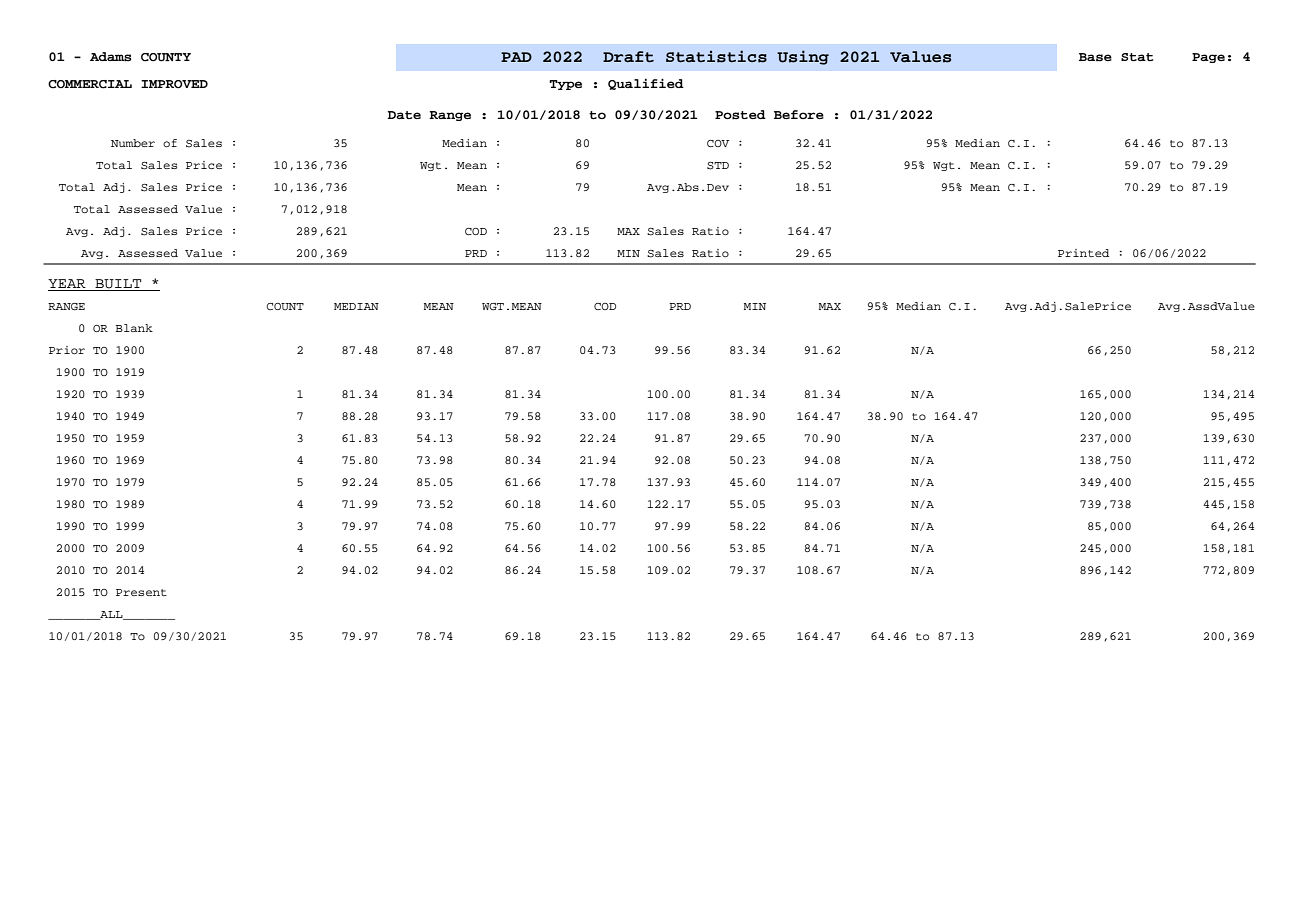 This screenshot has width=1308, height=924. I want to click on STD, so click(718, 166).
